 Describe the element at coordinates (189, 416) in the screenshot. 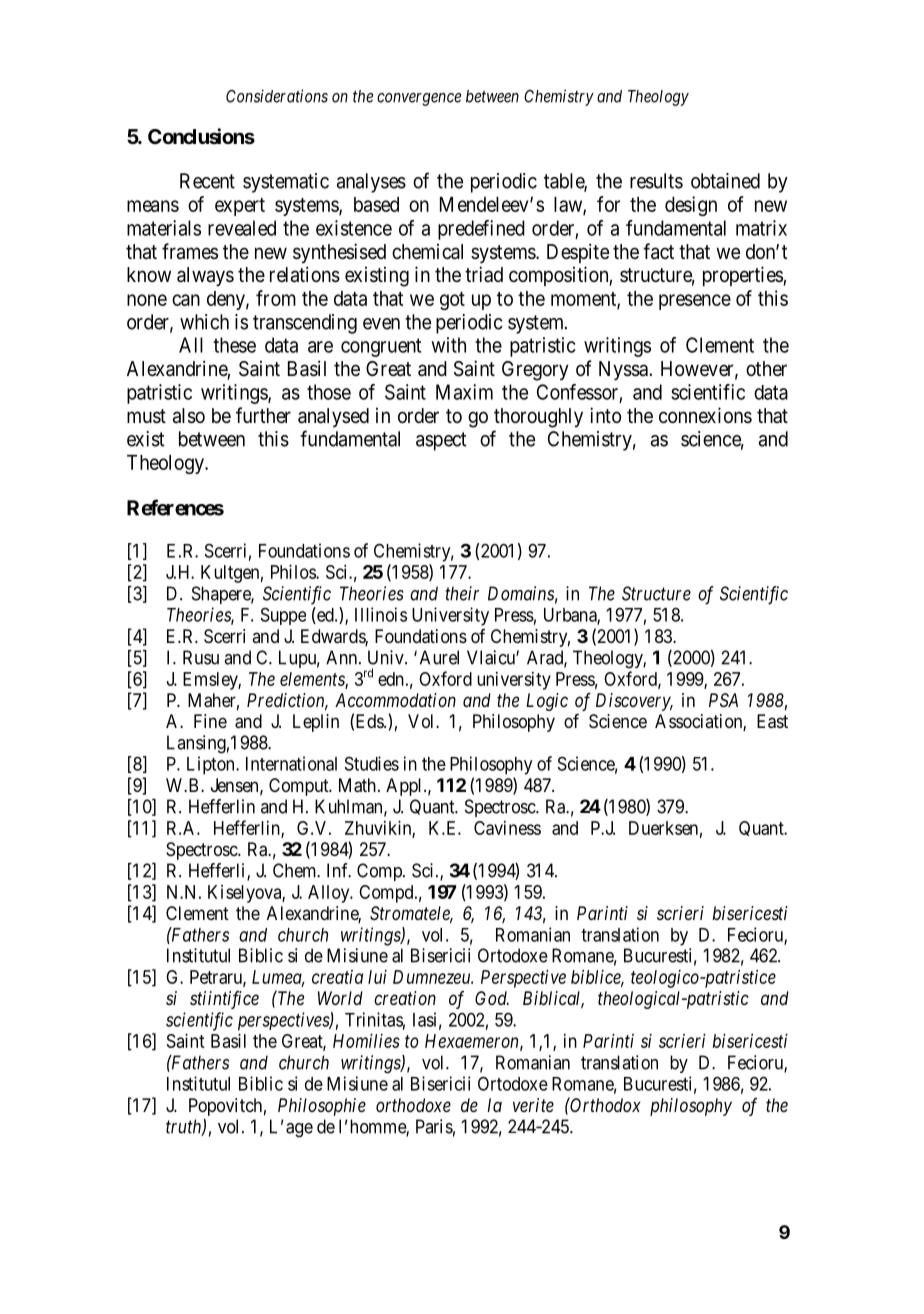

I see `also` at that location.
